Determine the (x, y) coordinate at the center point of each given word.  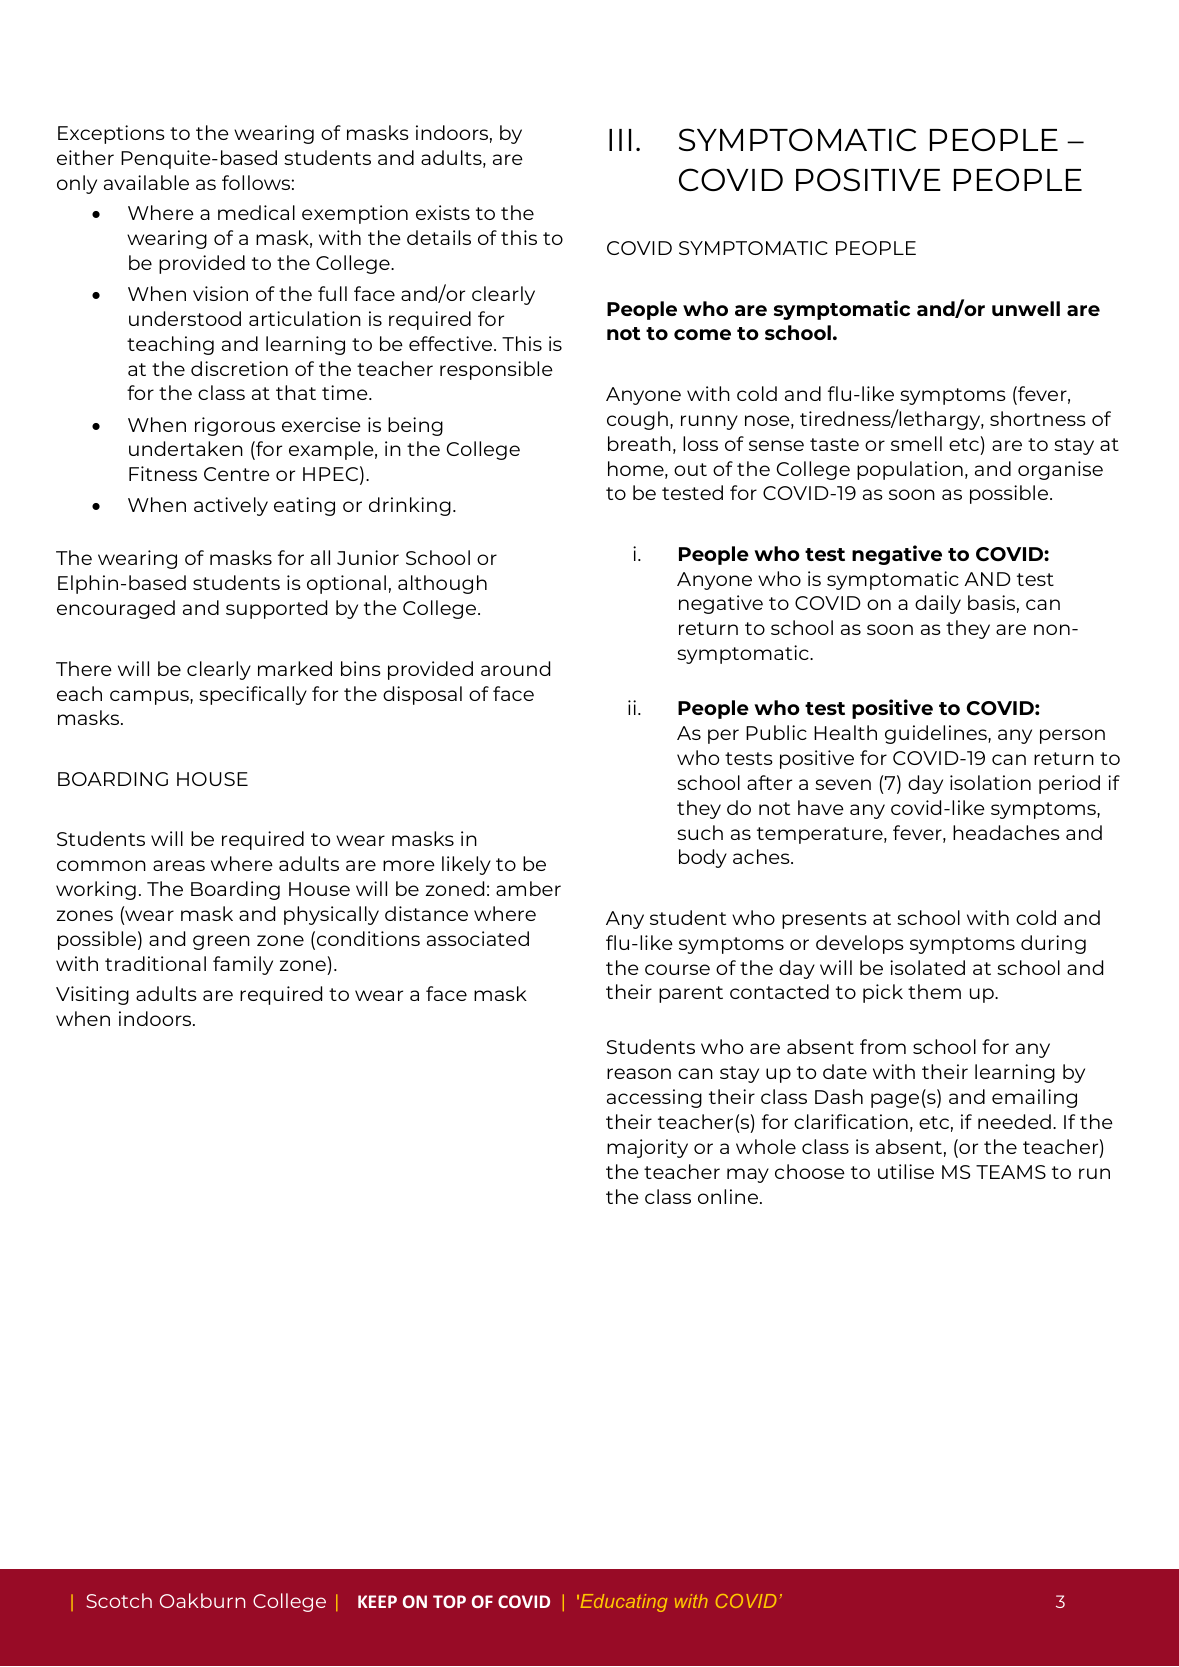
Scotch (119, 1600)
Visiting (92, 995)
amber (528, 888)
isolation (990, 782)
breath (639, 443)
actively (231, 506)
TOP (449, 1601)
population (910, 470)
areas (179, 865)
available (146, 182)
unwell (1026, 308)
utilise (906, 1171)
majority (647, 1148)
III (620, 140)
